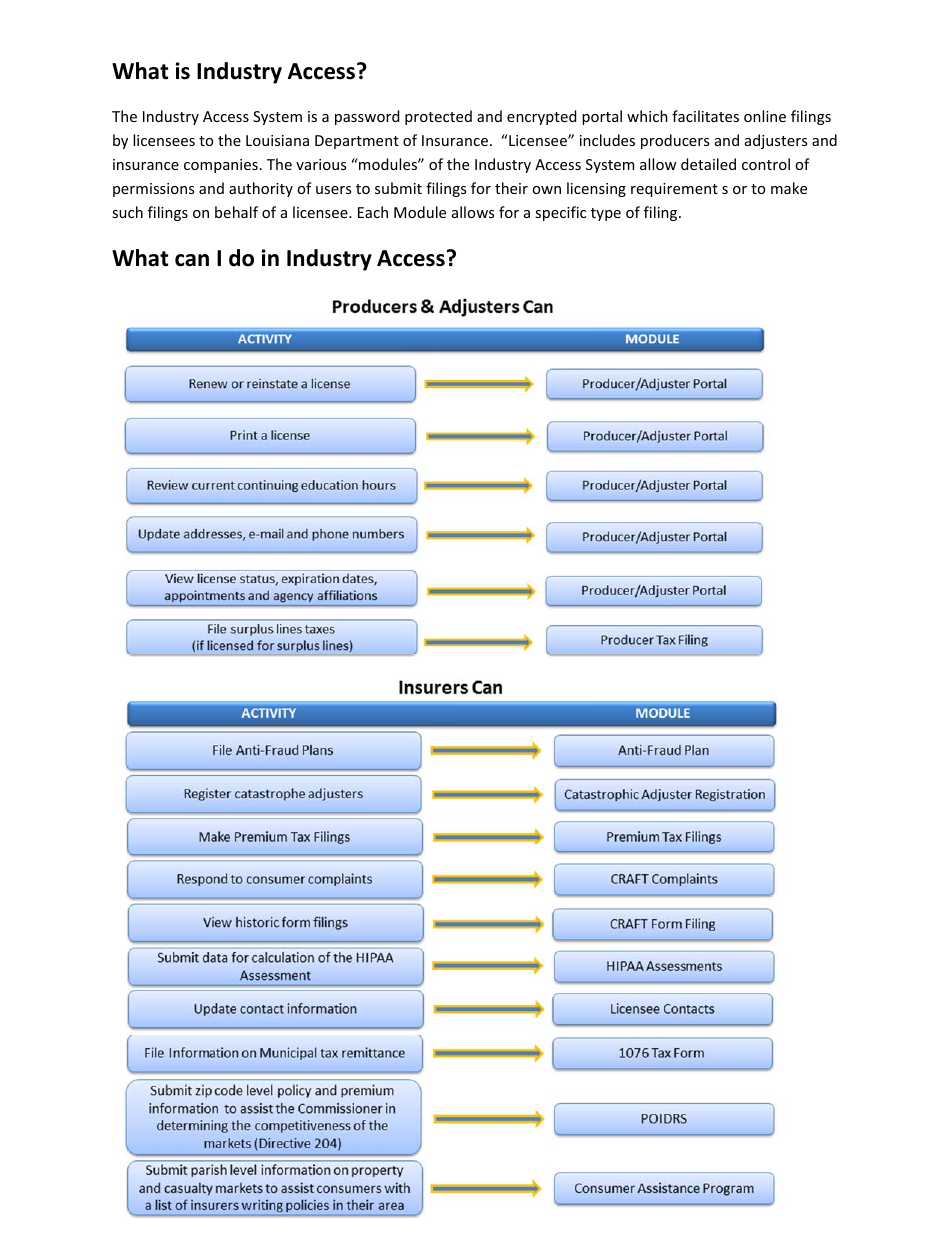 The width and height of the screenshot is (952, 1233). What do you see at coordinates (606, 214) in the screenshot?
I see `type` at bounding box center [606, 214].
